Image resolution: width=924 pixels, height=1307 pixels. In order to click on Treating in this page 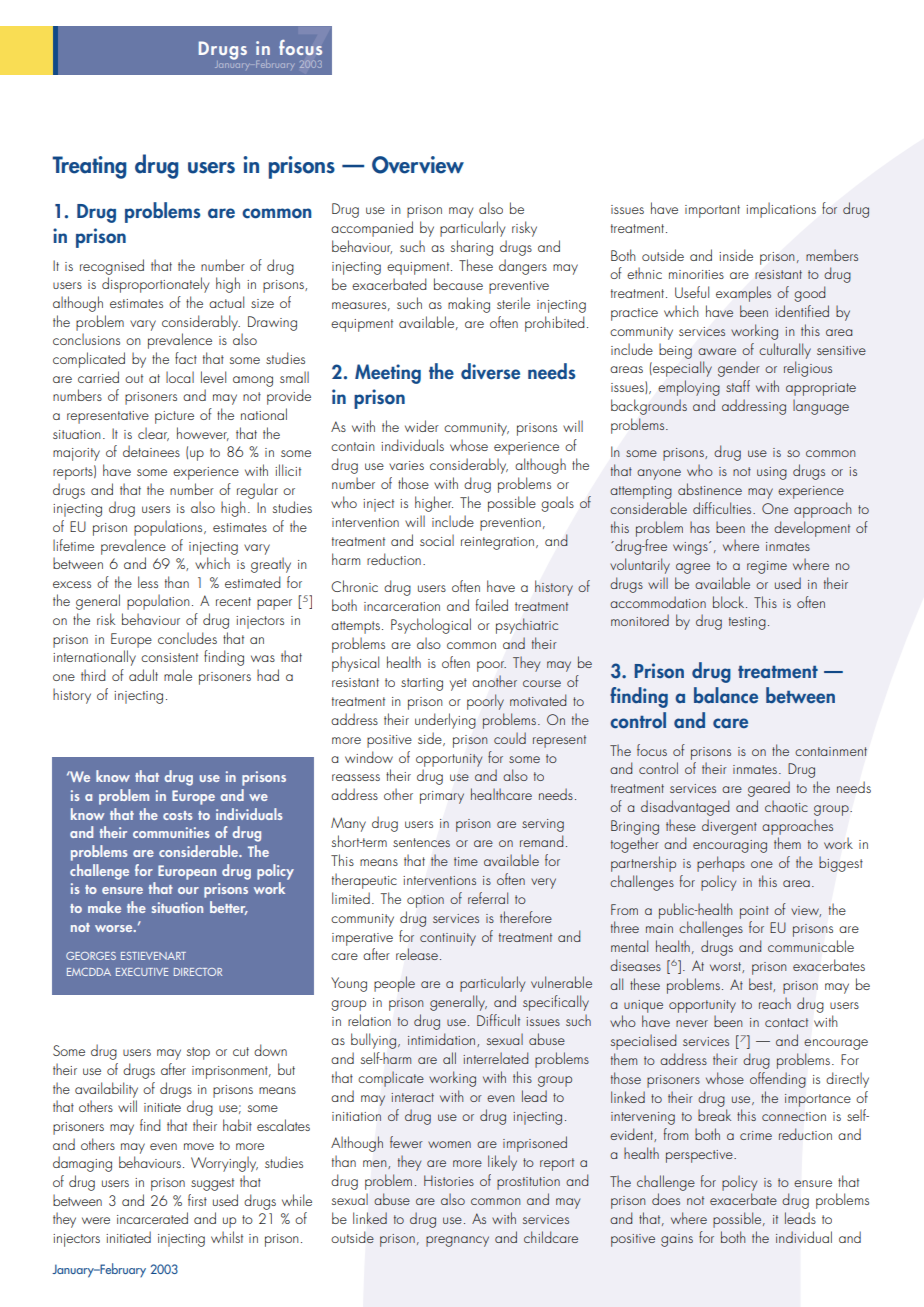, I will do `click(89, 167)`.
